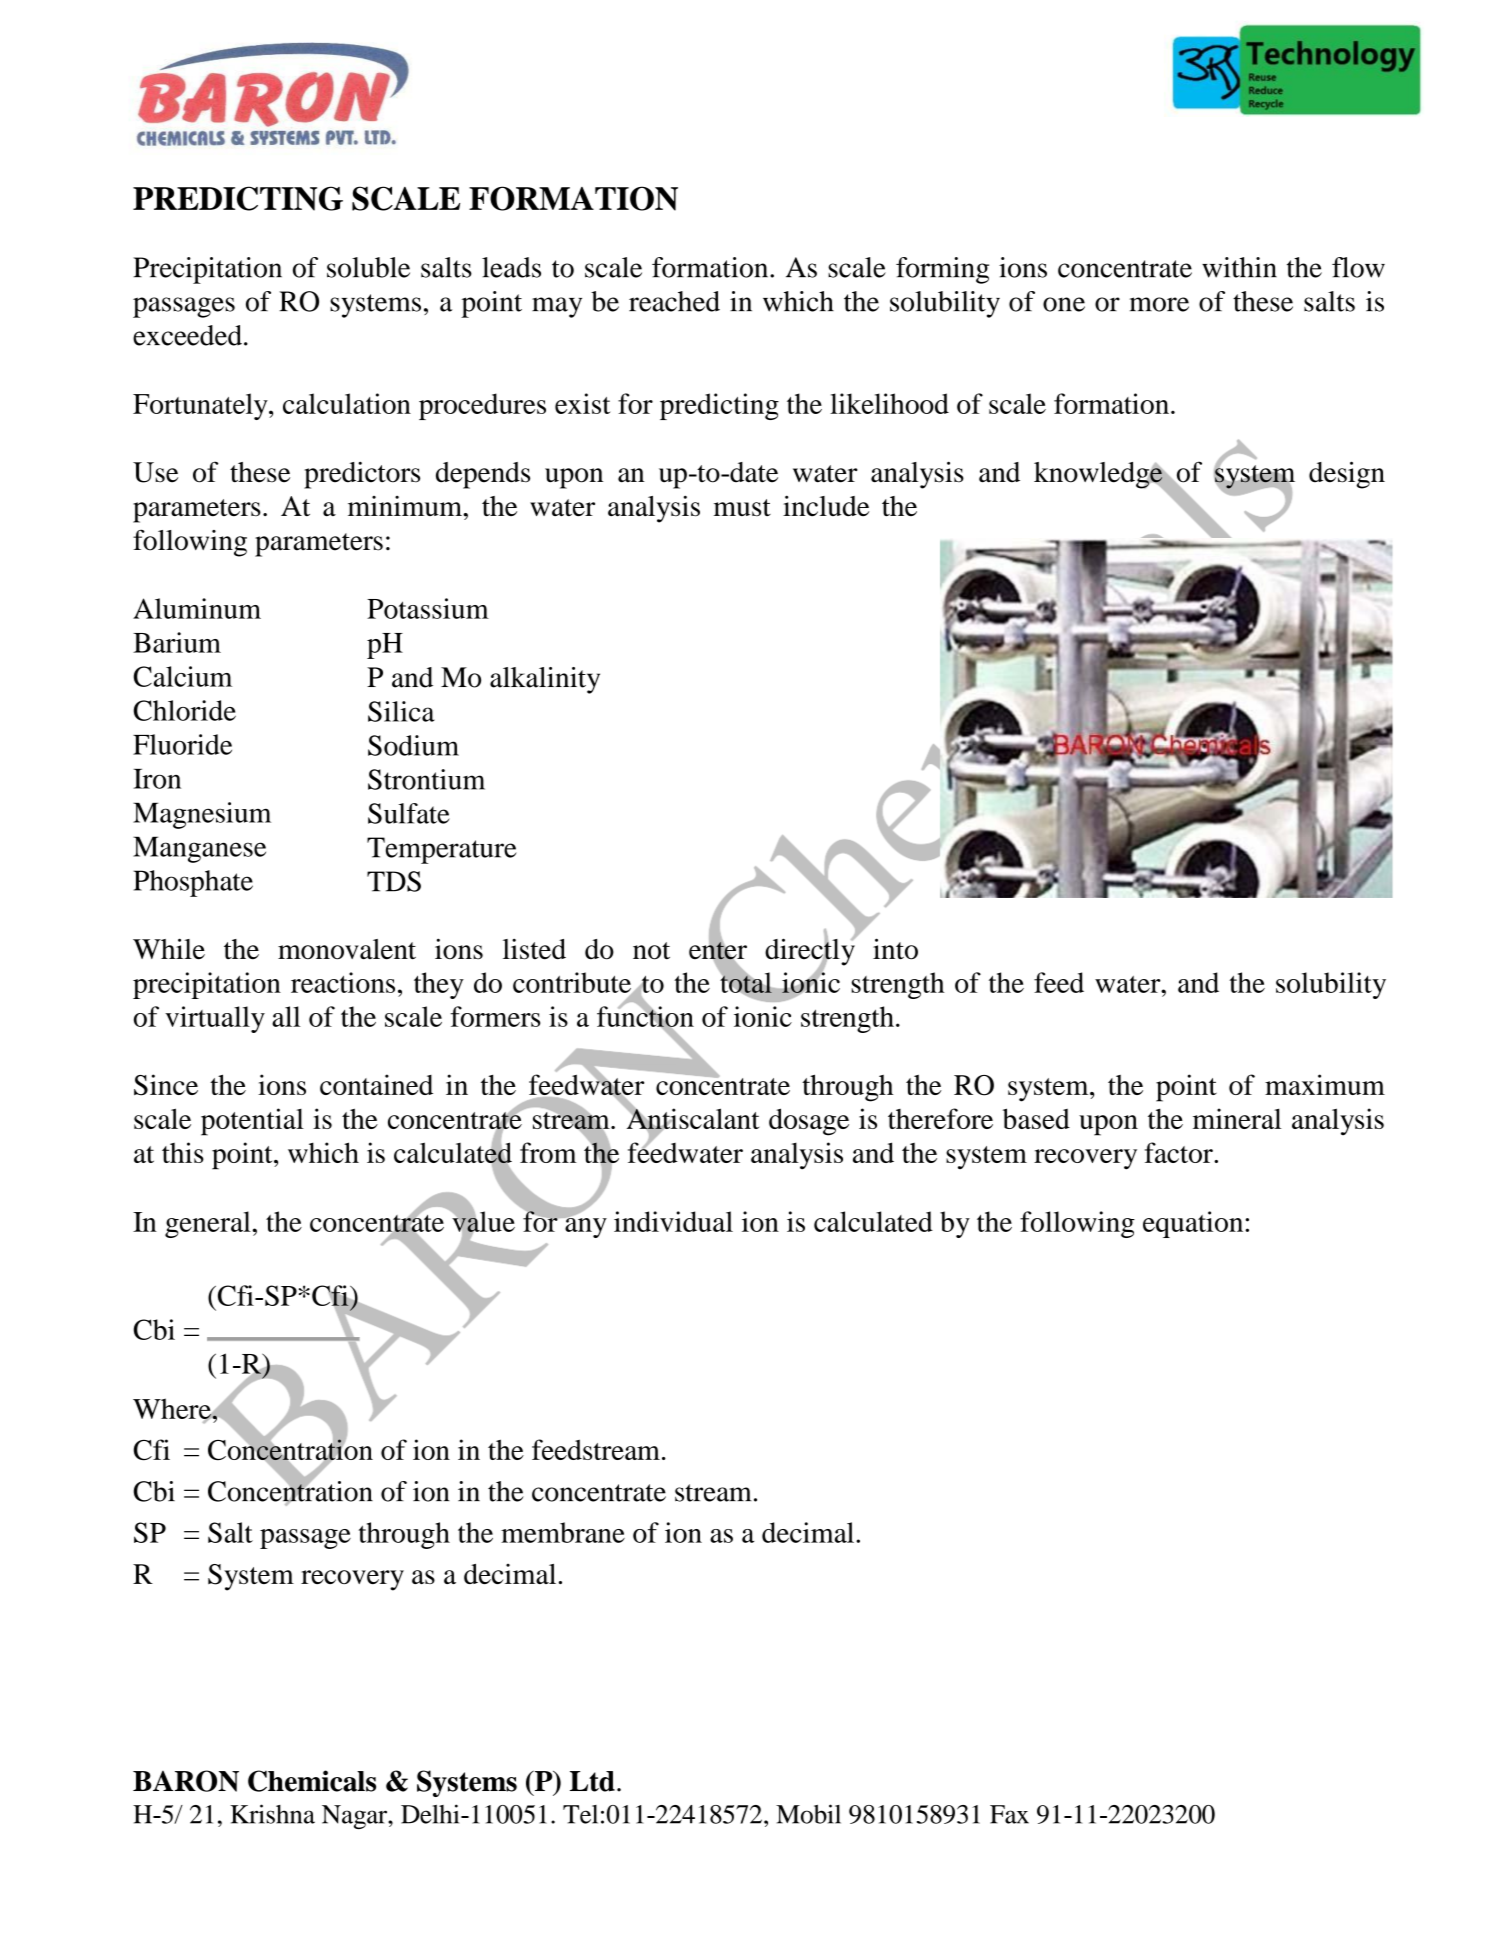 The height and width of the image is (1950, 1507). I want to click on maximum, so click(1325, 1084).
